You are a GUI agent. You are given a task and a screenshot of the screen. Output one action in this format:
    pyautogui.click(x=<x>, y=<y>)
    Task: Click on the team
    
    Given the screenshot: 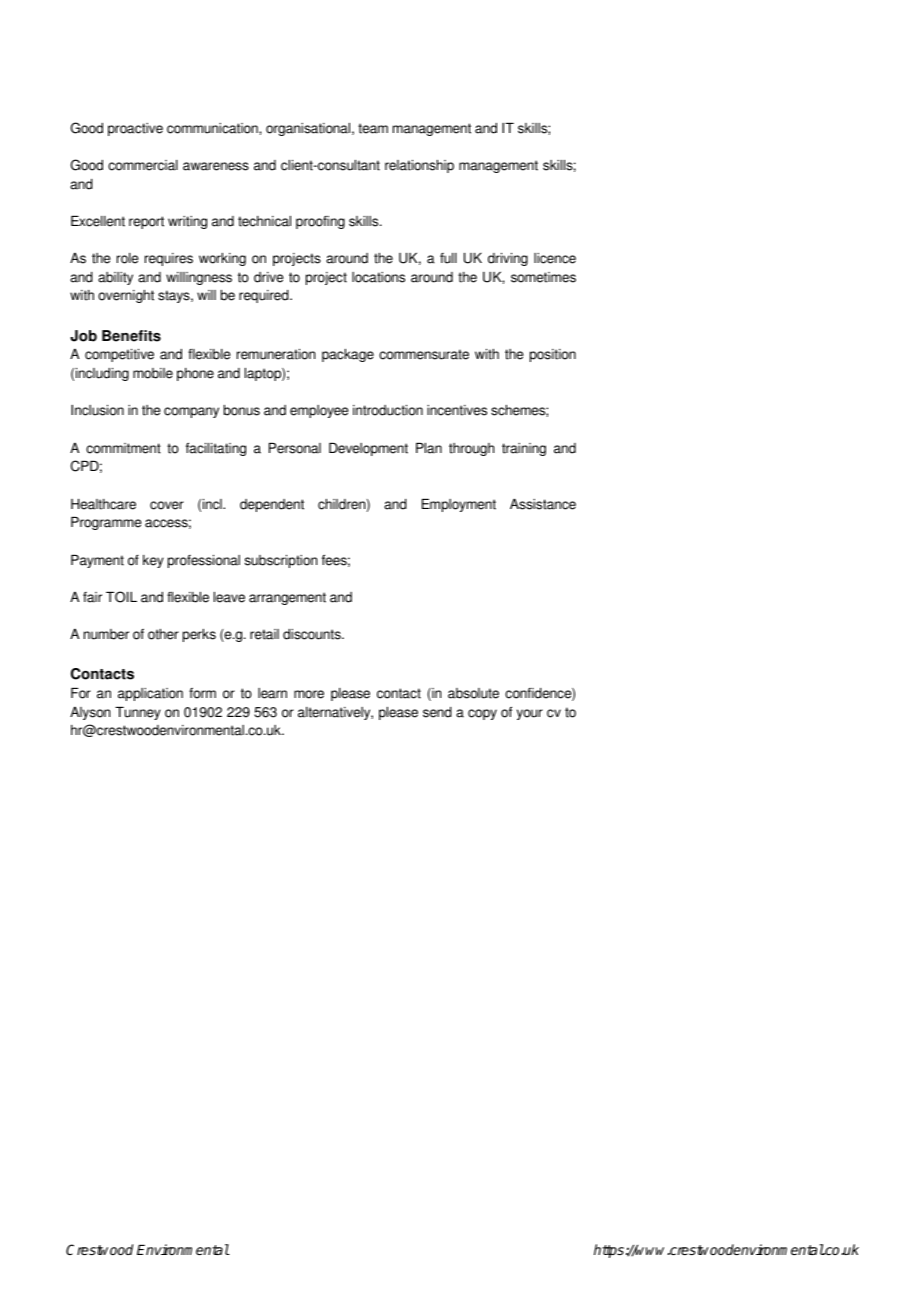 What is the action you would take?
    pyautogui.click(x=373, y=128)
